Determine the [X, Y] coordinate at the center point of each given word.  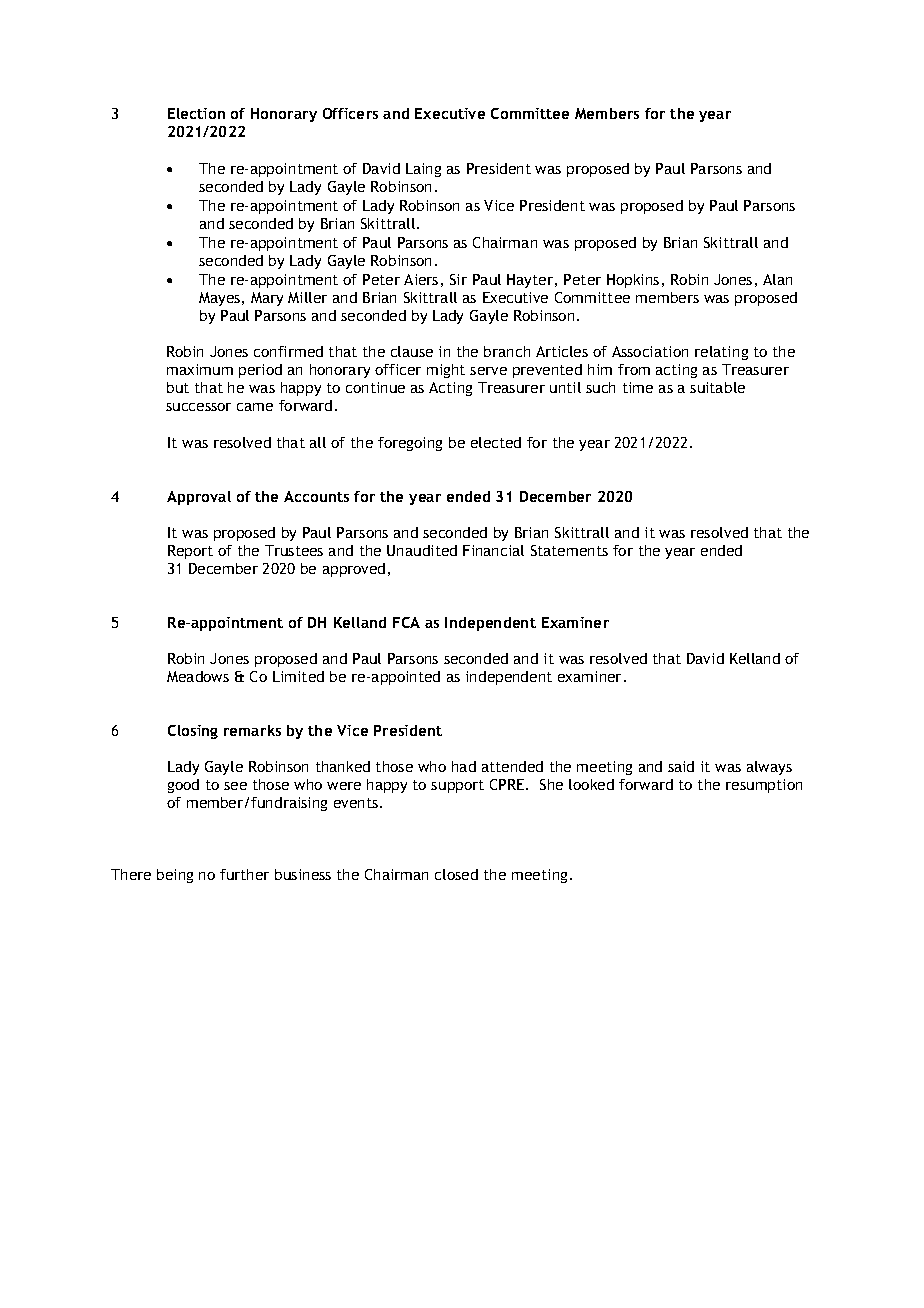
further [244, 874]
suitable [717, 387]
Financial [493, 550]
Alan [777, 279]
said [681, 766]
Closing [193, 732]
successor [198, 407]
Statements [569, 550]
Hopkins [633, 281]
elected [496, 442]
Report [190, 552]
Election [196, 113]
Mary [267, 299]
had [464, 766]
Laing [423, 170]
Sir [458, 279]
